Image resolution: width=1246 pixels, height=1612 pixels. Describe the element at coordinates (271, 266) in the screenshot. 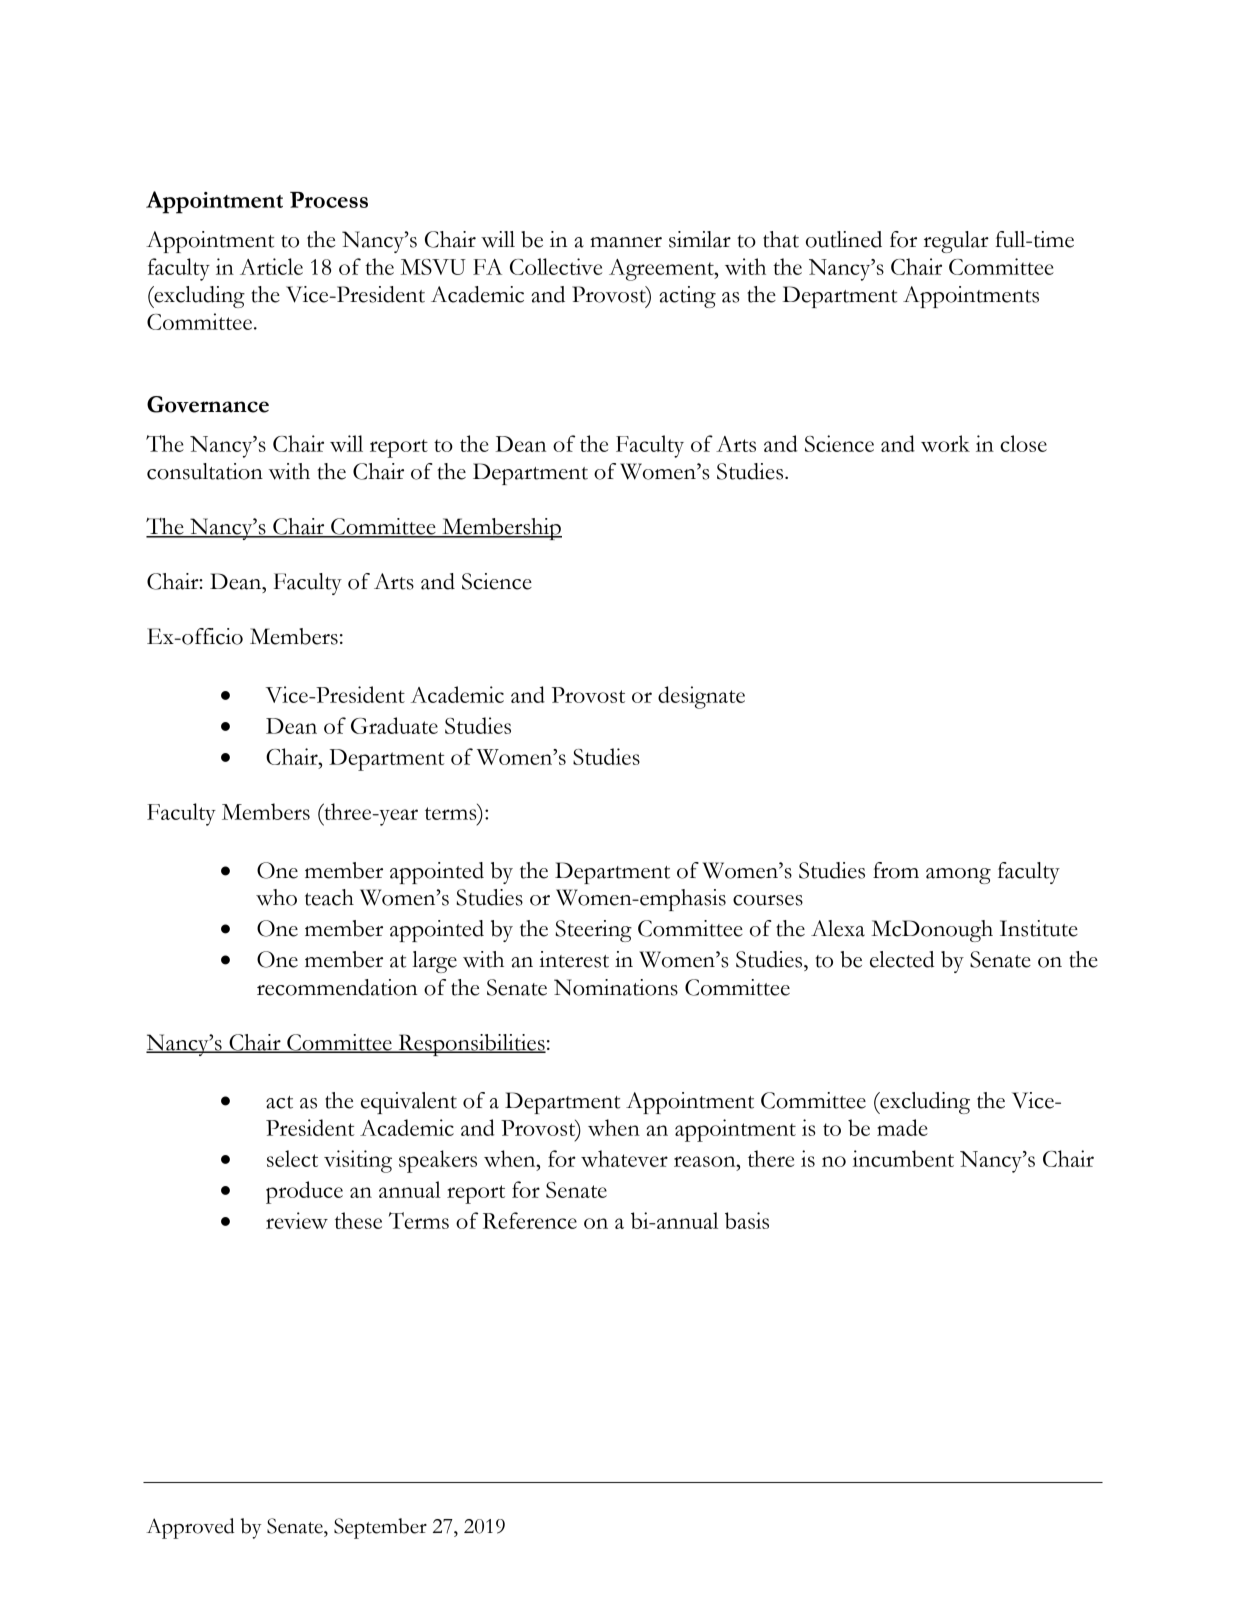

I see `Article` at that location.
